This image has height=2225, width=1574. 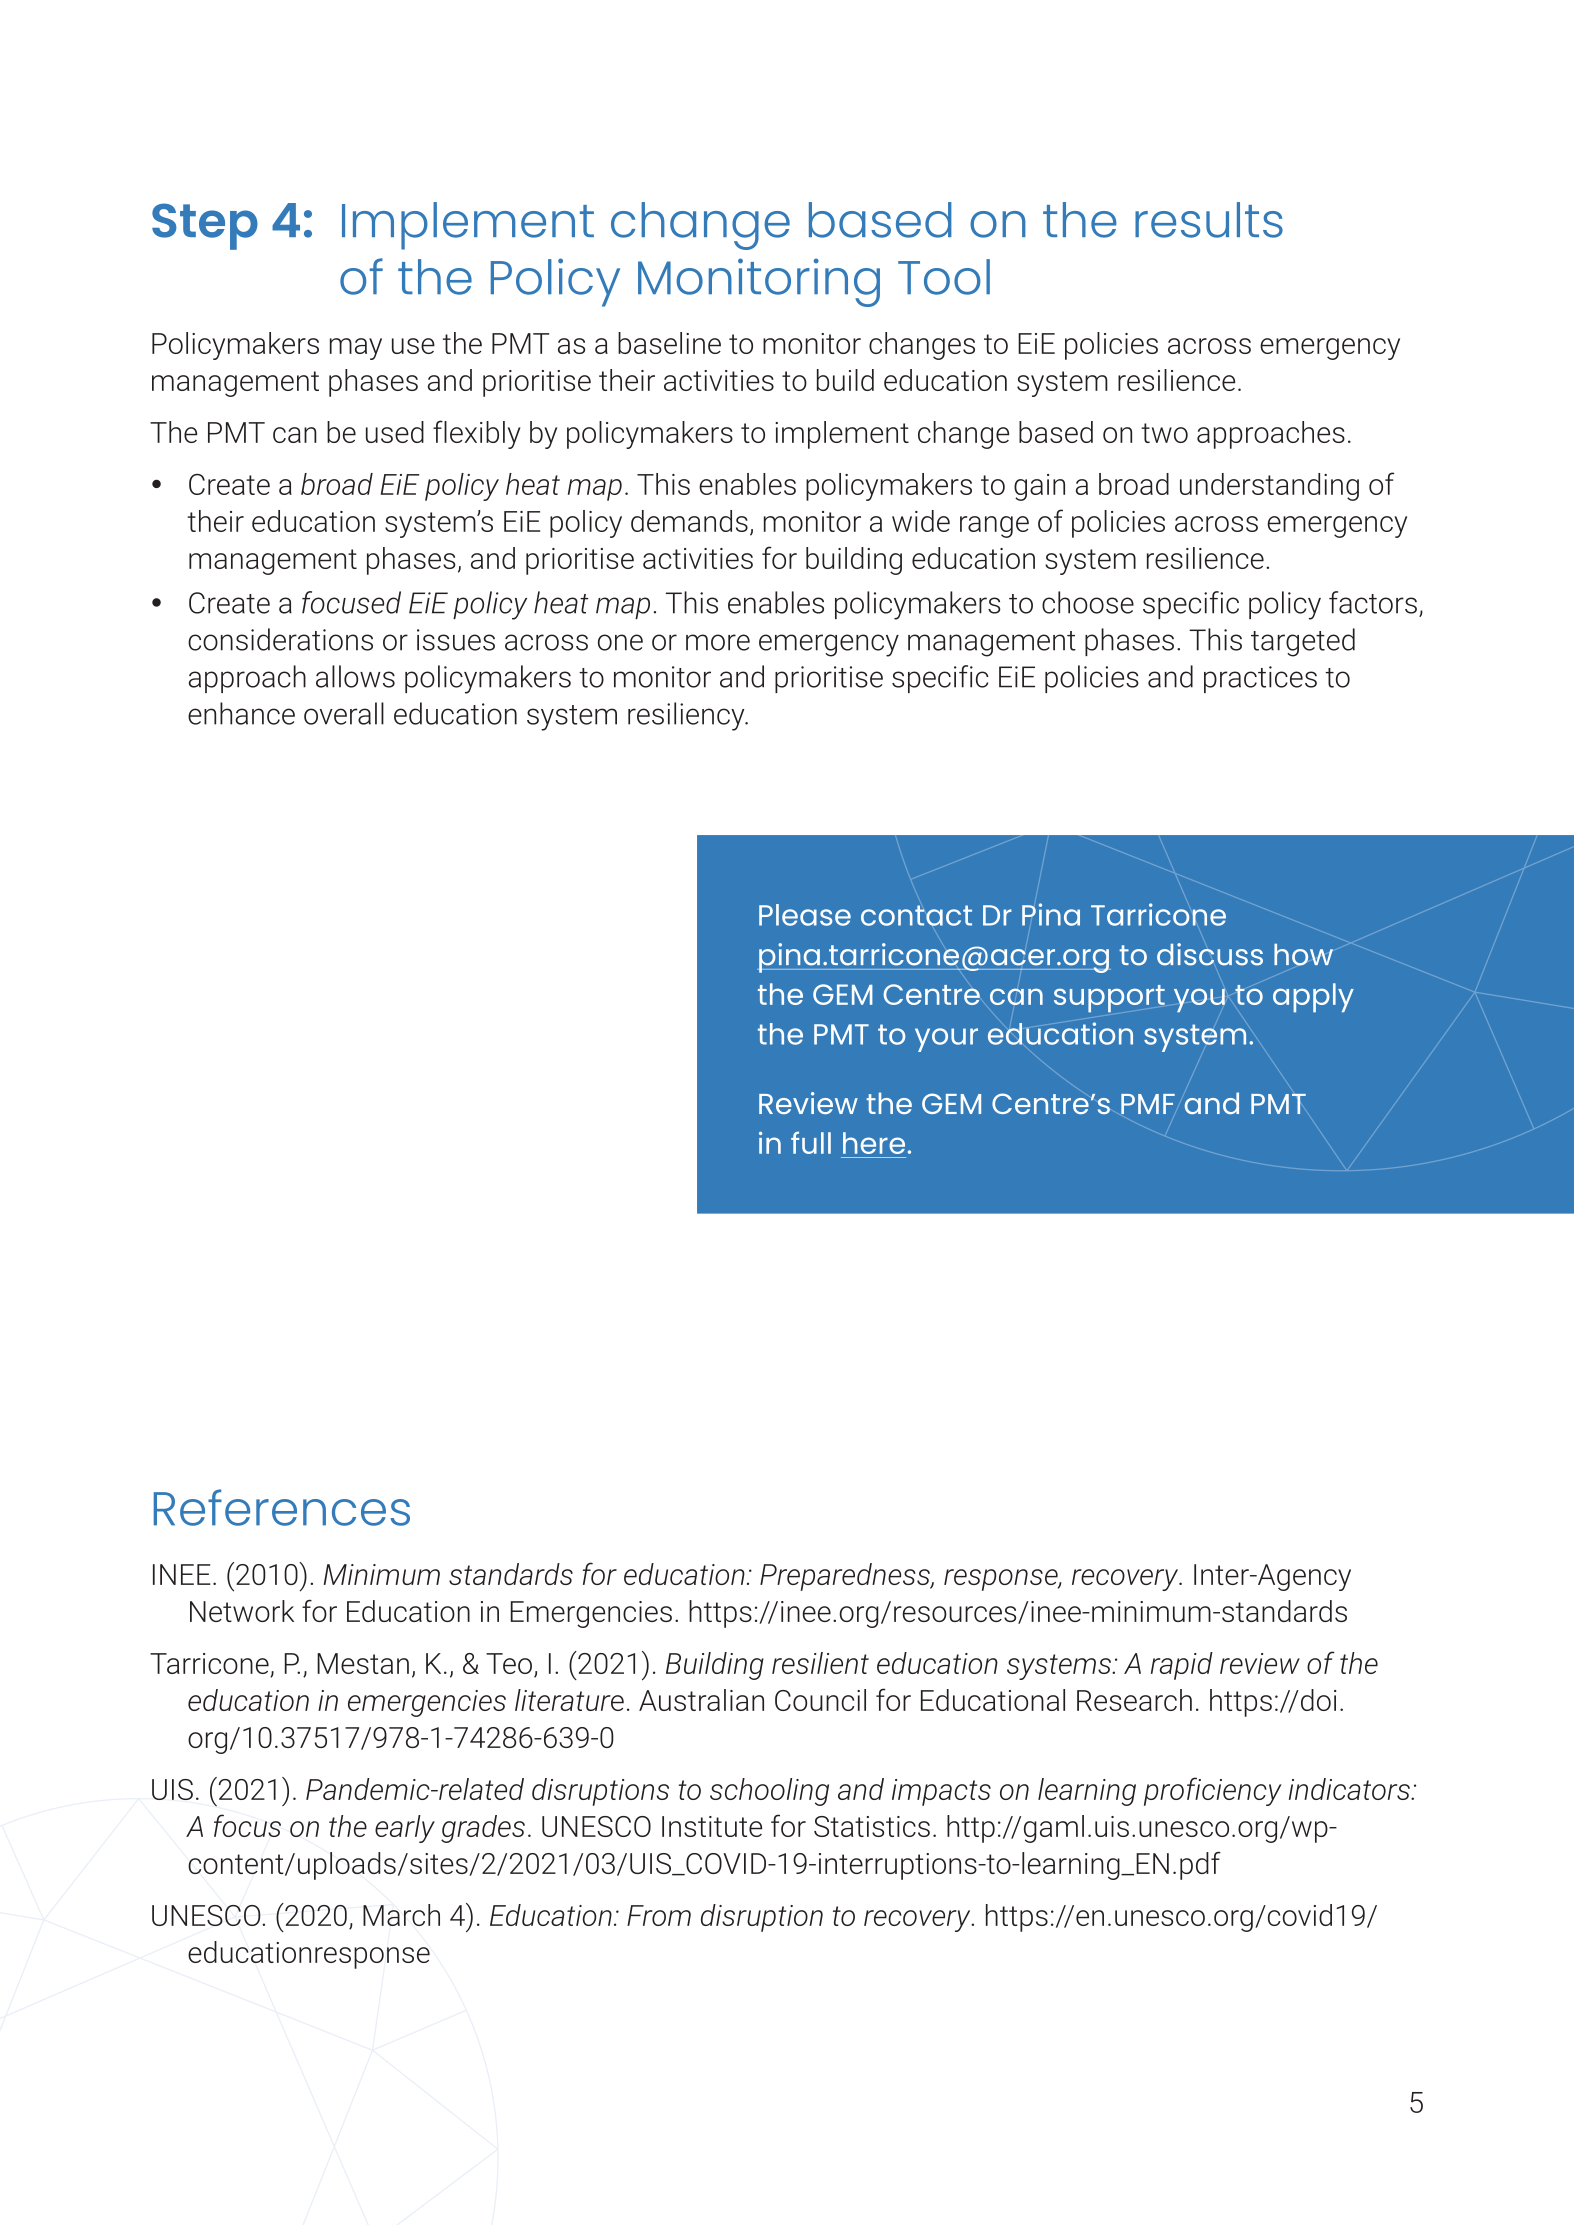 I want to click on Institute, so click(x=712, y=1826).
